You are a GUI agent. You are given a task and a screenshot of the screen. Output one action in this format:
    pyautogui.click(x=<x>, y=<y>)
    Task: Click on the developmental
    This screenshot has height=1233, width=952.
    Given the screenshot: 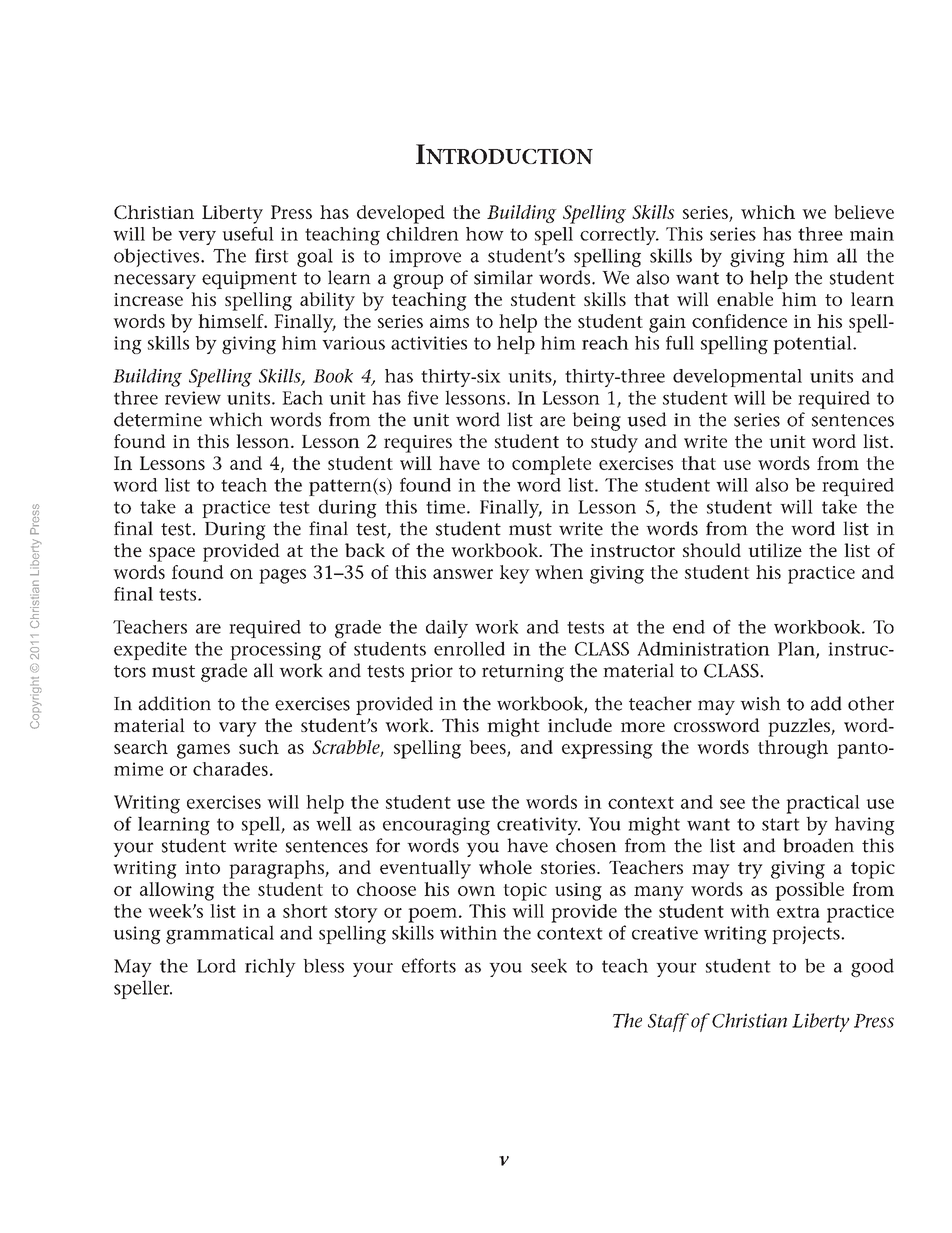 What is the action you would take?
    pyautogui.click(x=737, y=378)
